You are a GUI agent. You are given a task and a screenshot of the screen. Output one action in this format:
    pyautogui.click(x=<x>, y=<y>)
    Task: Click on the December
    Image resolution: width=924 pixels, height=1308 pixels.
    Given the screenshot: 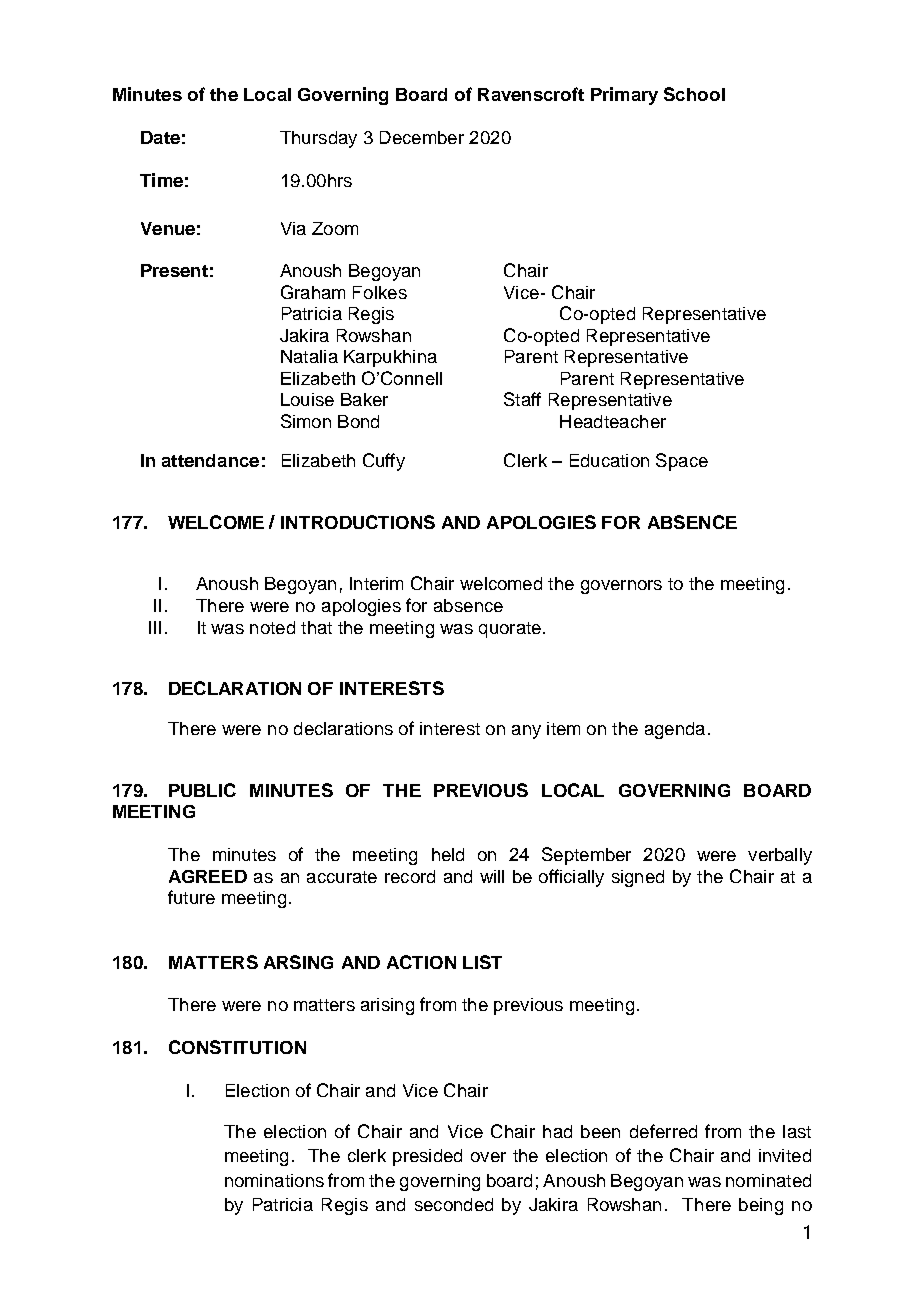 What is the action you would take?
    pyautogui.click(x=422, y=137)
